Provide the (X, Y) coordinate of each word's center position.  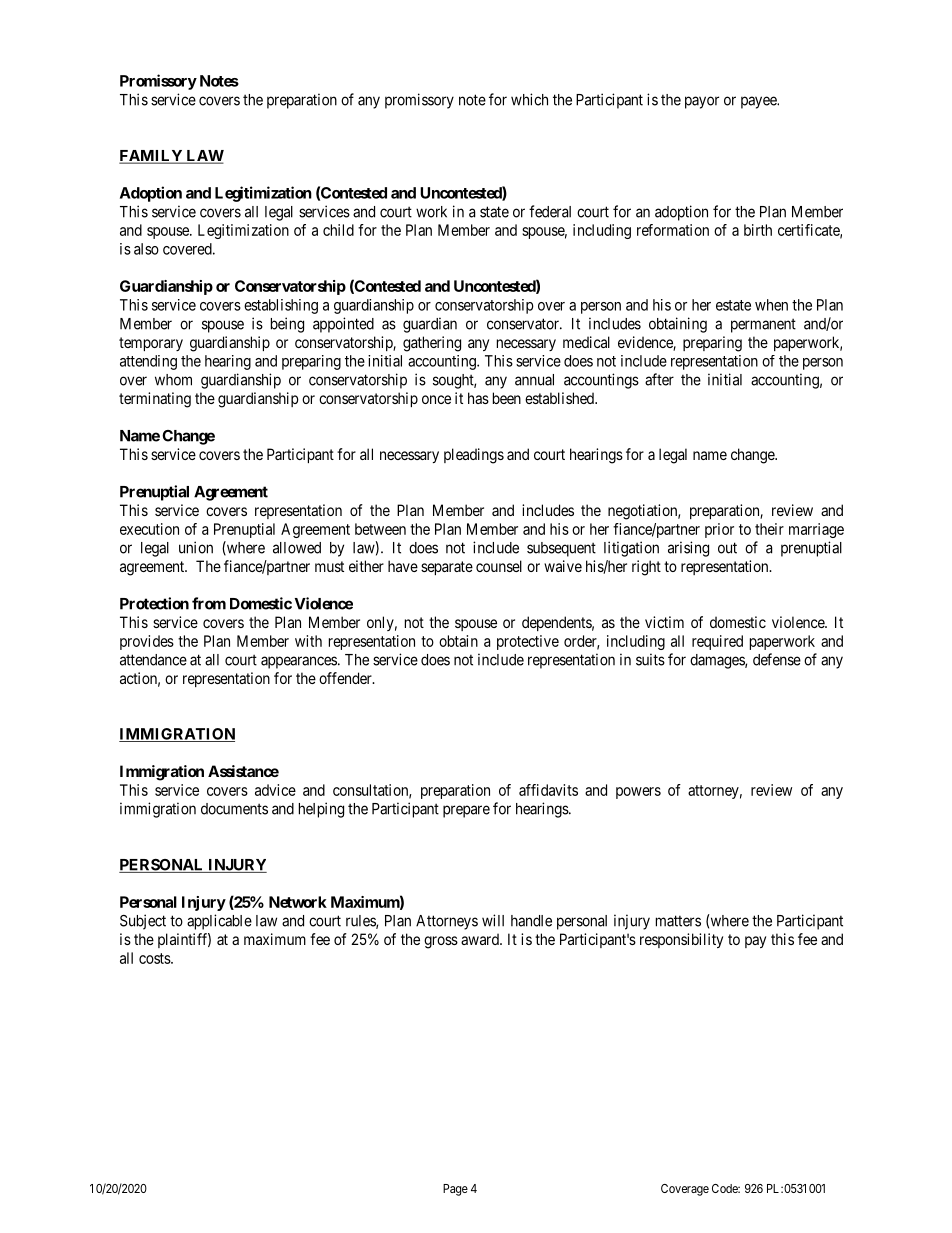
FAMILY (152, 157)
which (529, 99)
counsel (499, 566)
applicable (219, 922)
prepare (466, 811)
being (287, 325)
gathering (432, 344)
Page (455, 1190)
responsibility (681, 940)
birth (758, 230)
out (727, 548)
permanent (763, 325)
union (196, 547)
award (481, 939)
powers (638, 793)
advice (275, 790)
